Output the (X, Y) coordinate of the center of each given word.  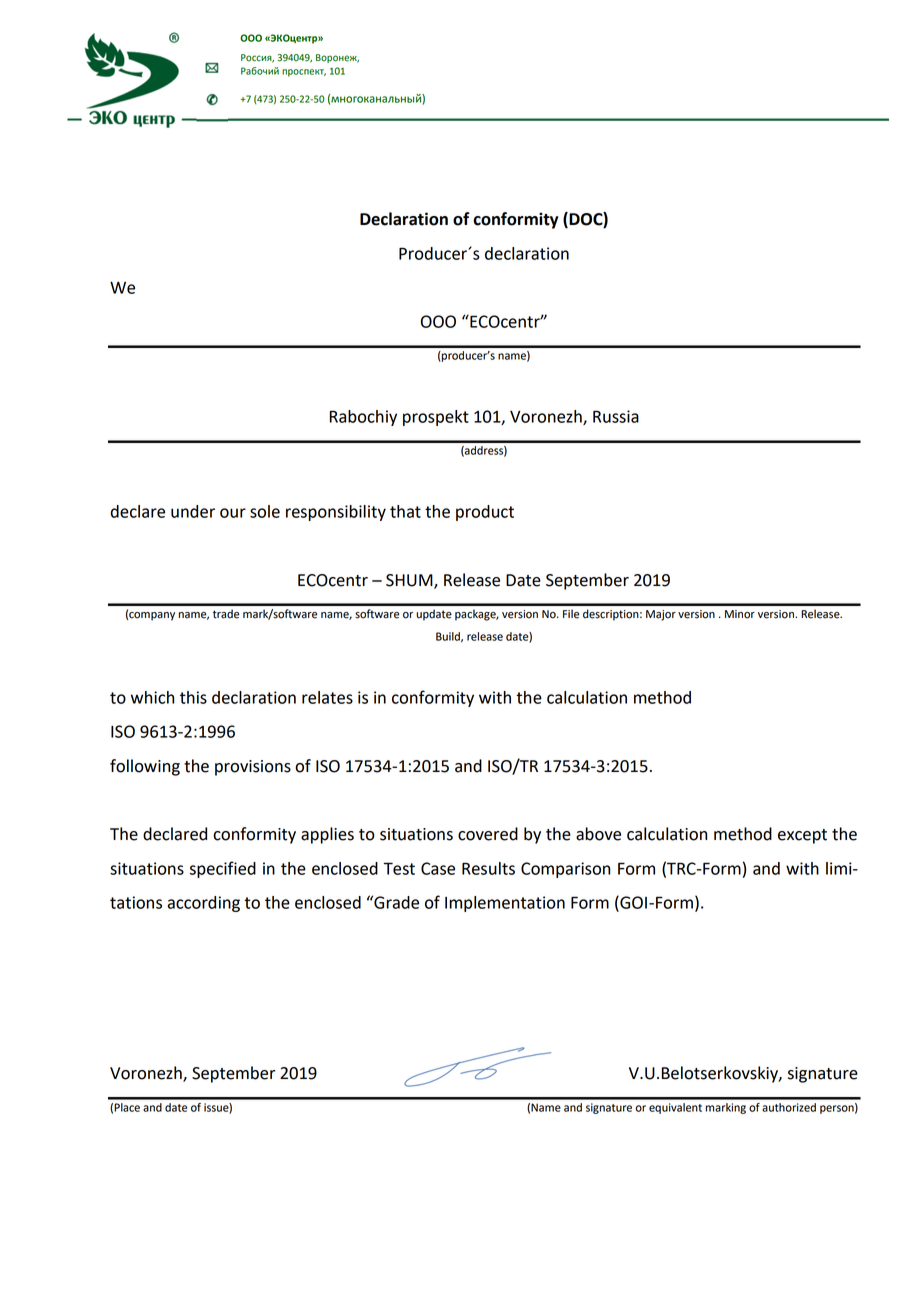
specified (223, 869)
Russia (616, 416)
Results (488, 868)
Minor (740, 614)
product (485, 513)
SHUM (410, 581)
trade (226, 614)
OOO (438, 321)
